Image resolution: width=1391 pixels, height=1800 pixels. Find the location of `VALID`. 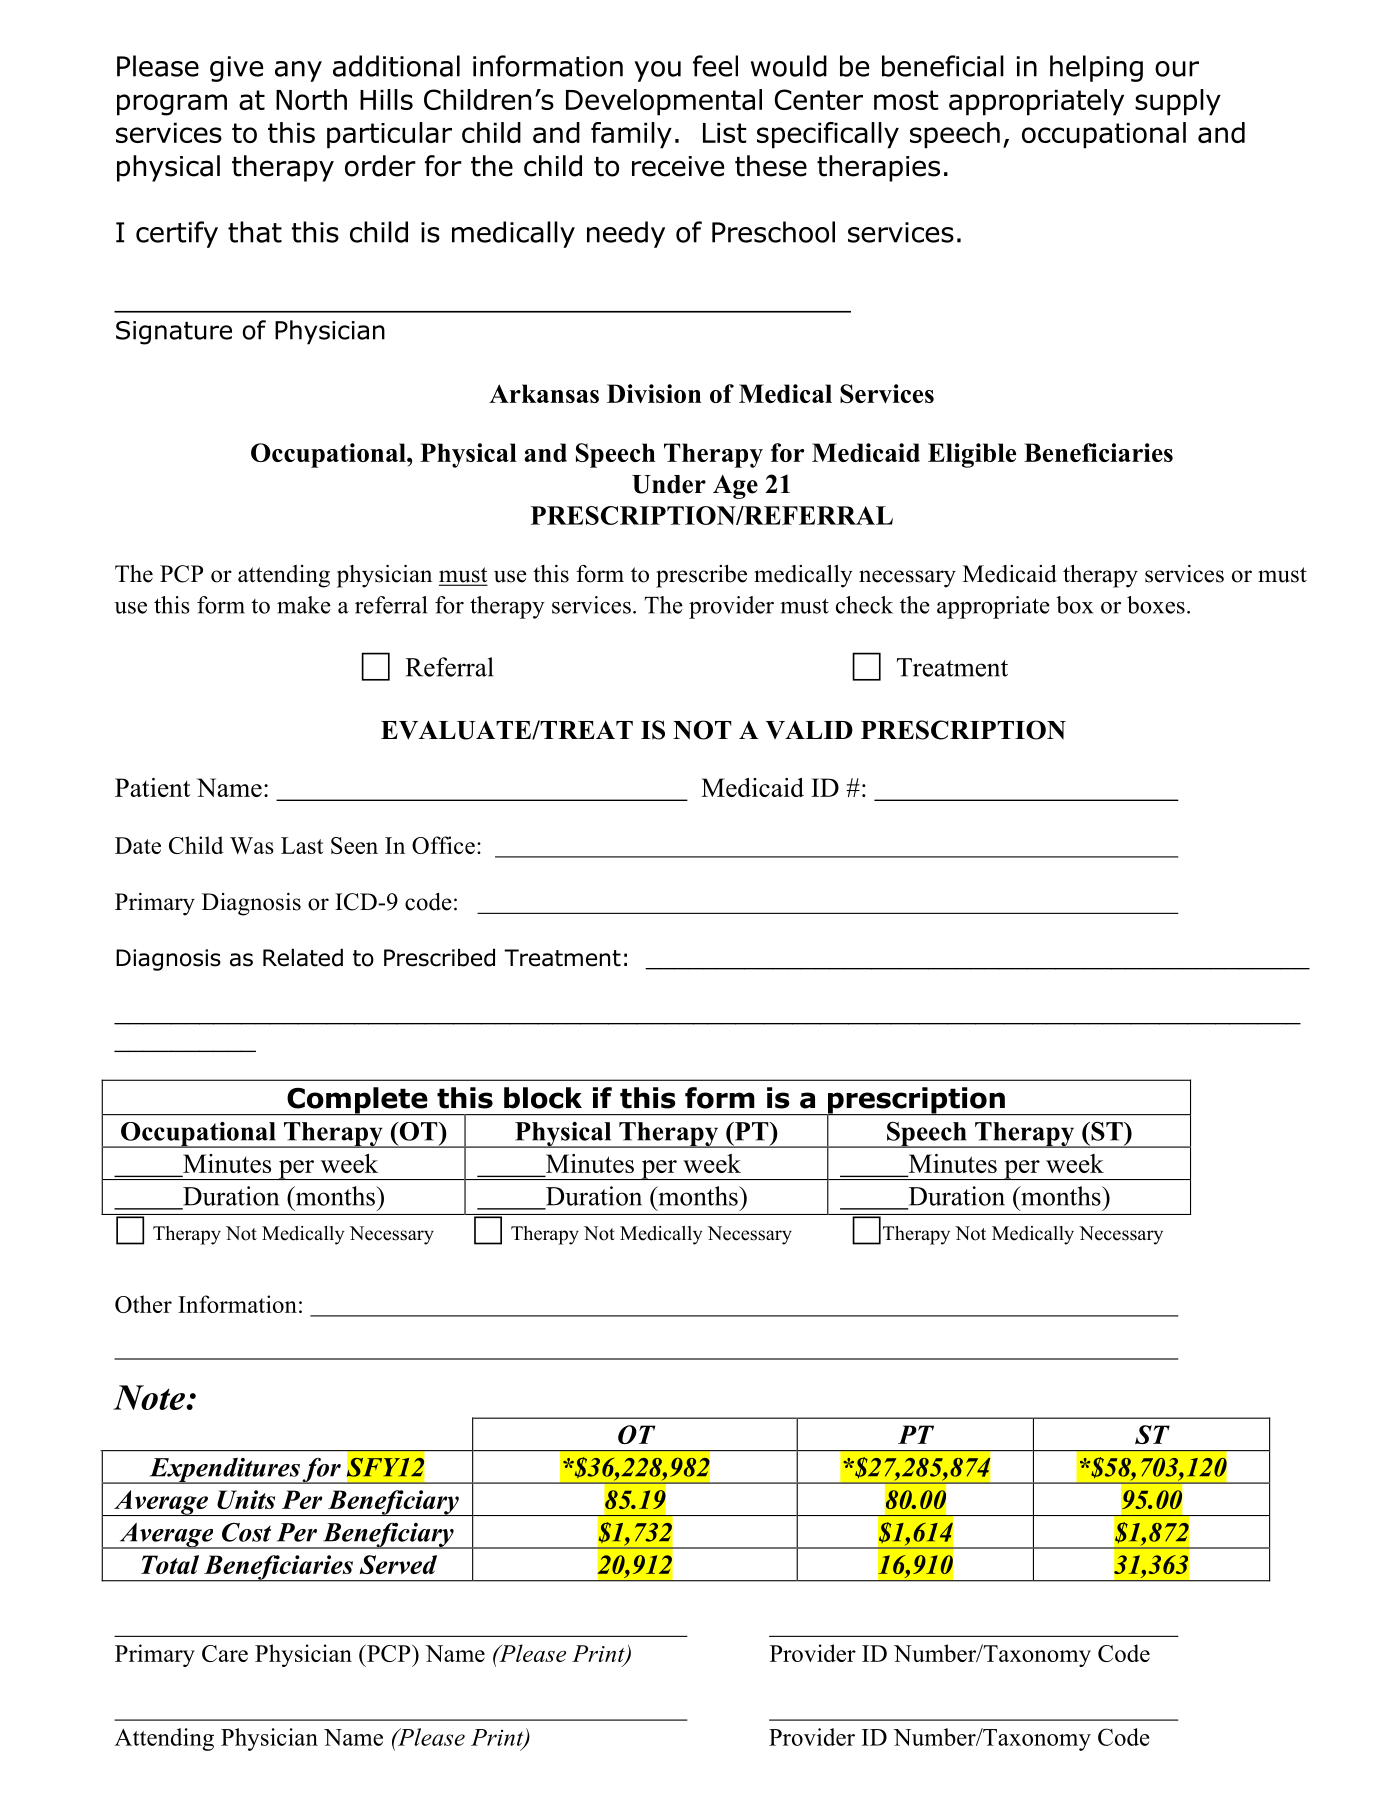

VALID is located at coordinates (809, 730).
